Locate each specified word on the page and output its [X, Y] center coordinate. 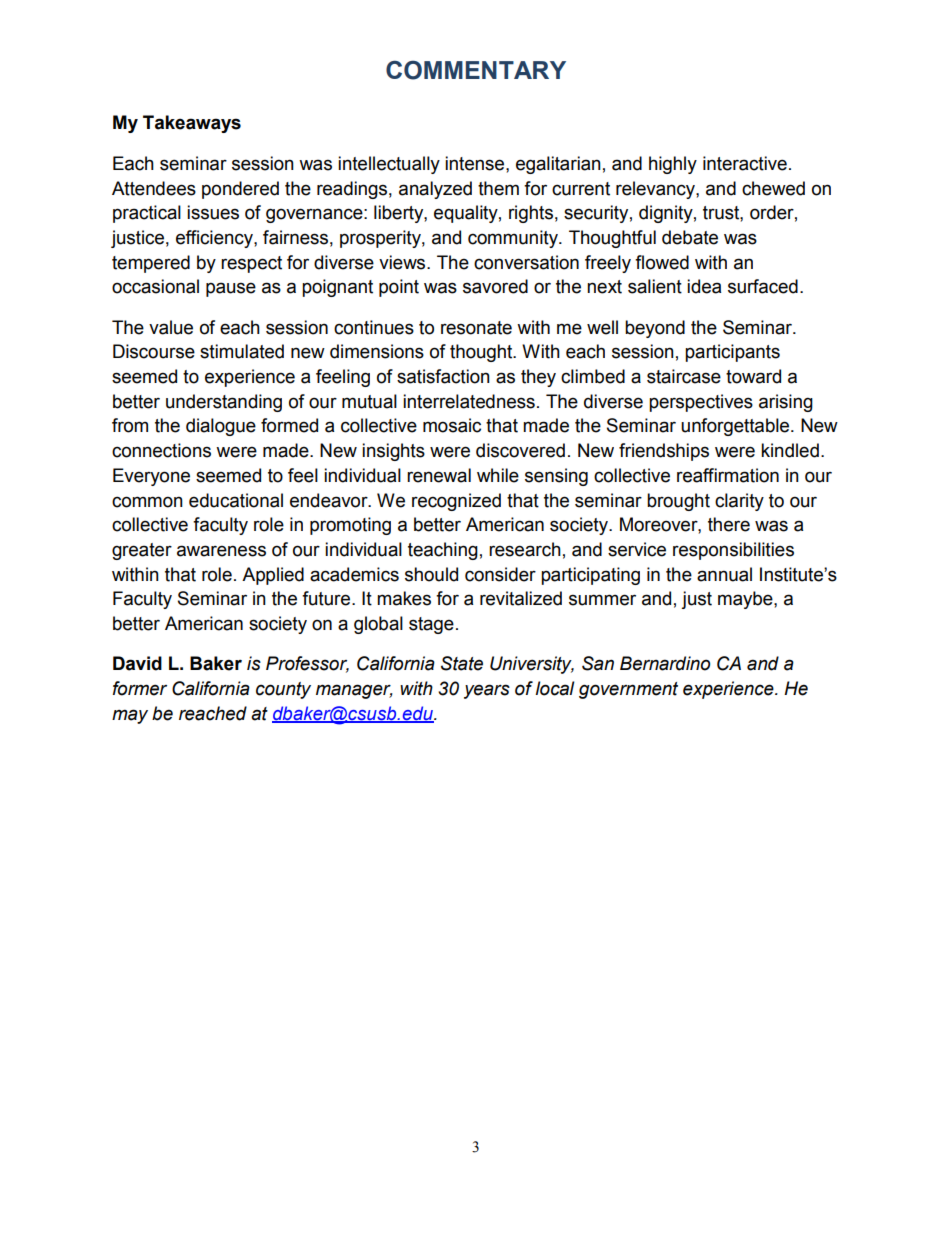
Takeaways [192, 124]
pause [231, 289]
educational [236, 500]
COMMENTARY [476, 70]
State [462, 663]
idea [704, 286]
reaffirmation [728, 475]
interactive [745, 163]
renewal [439, 475]
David [137, 663]
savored [495, 286]
